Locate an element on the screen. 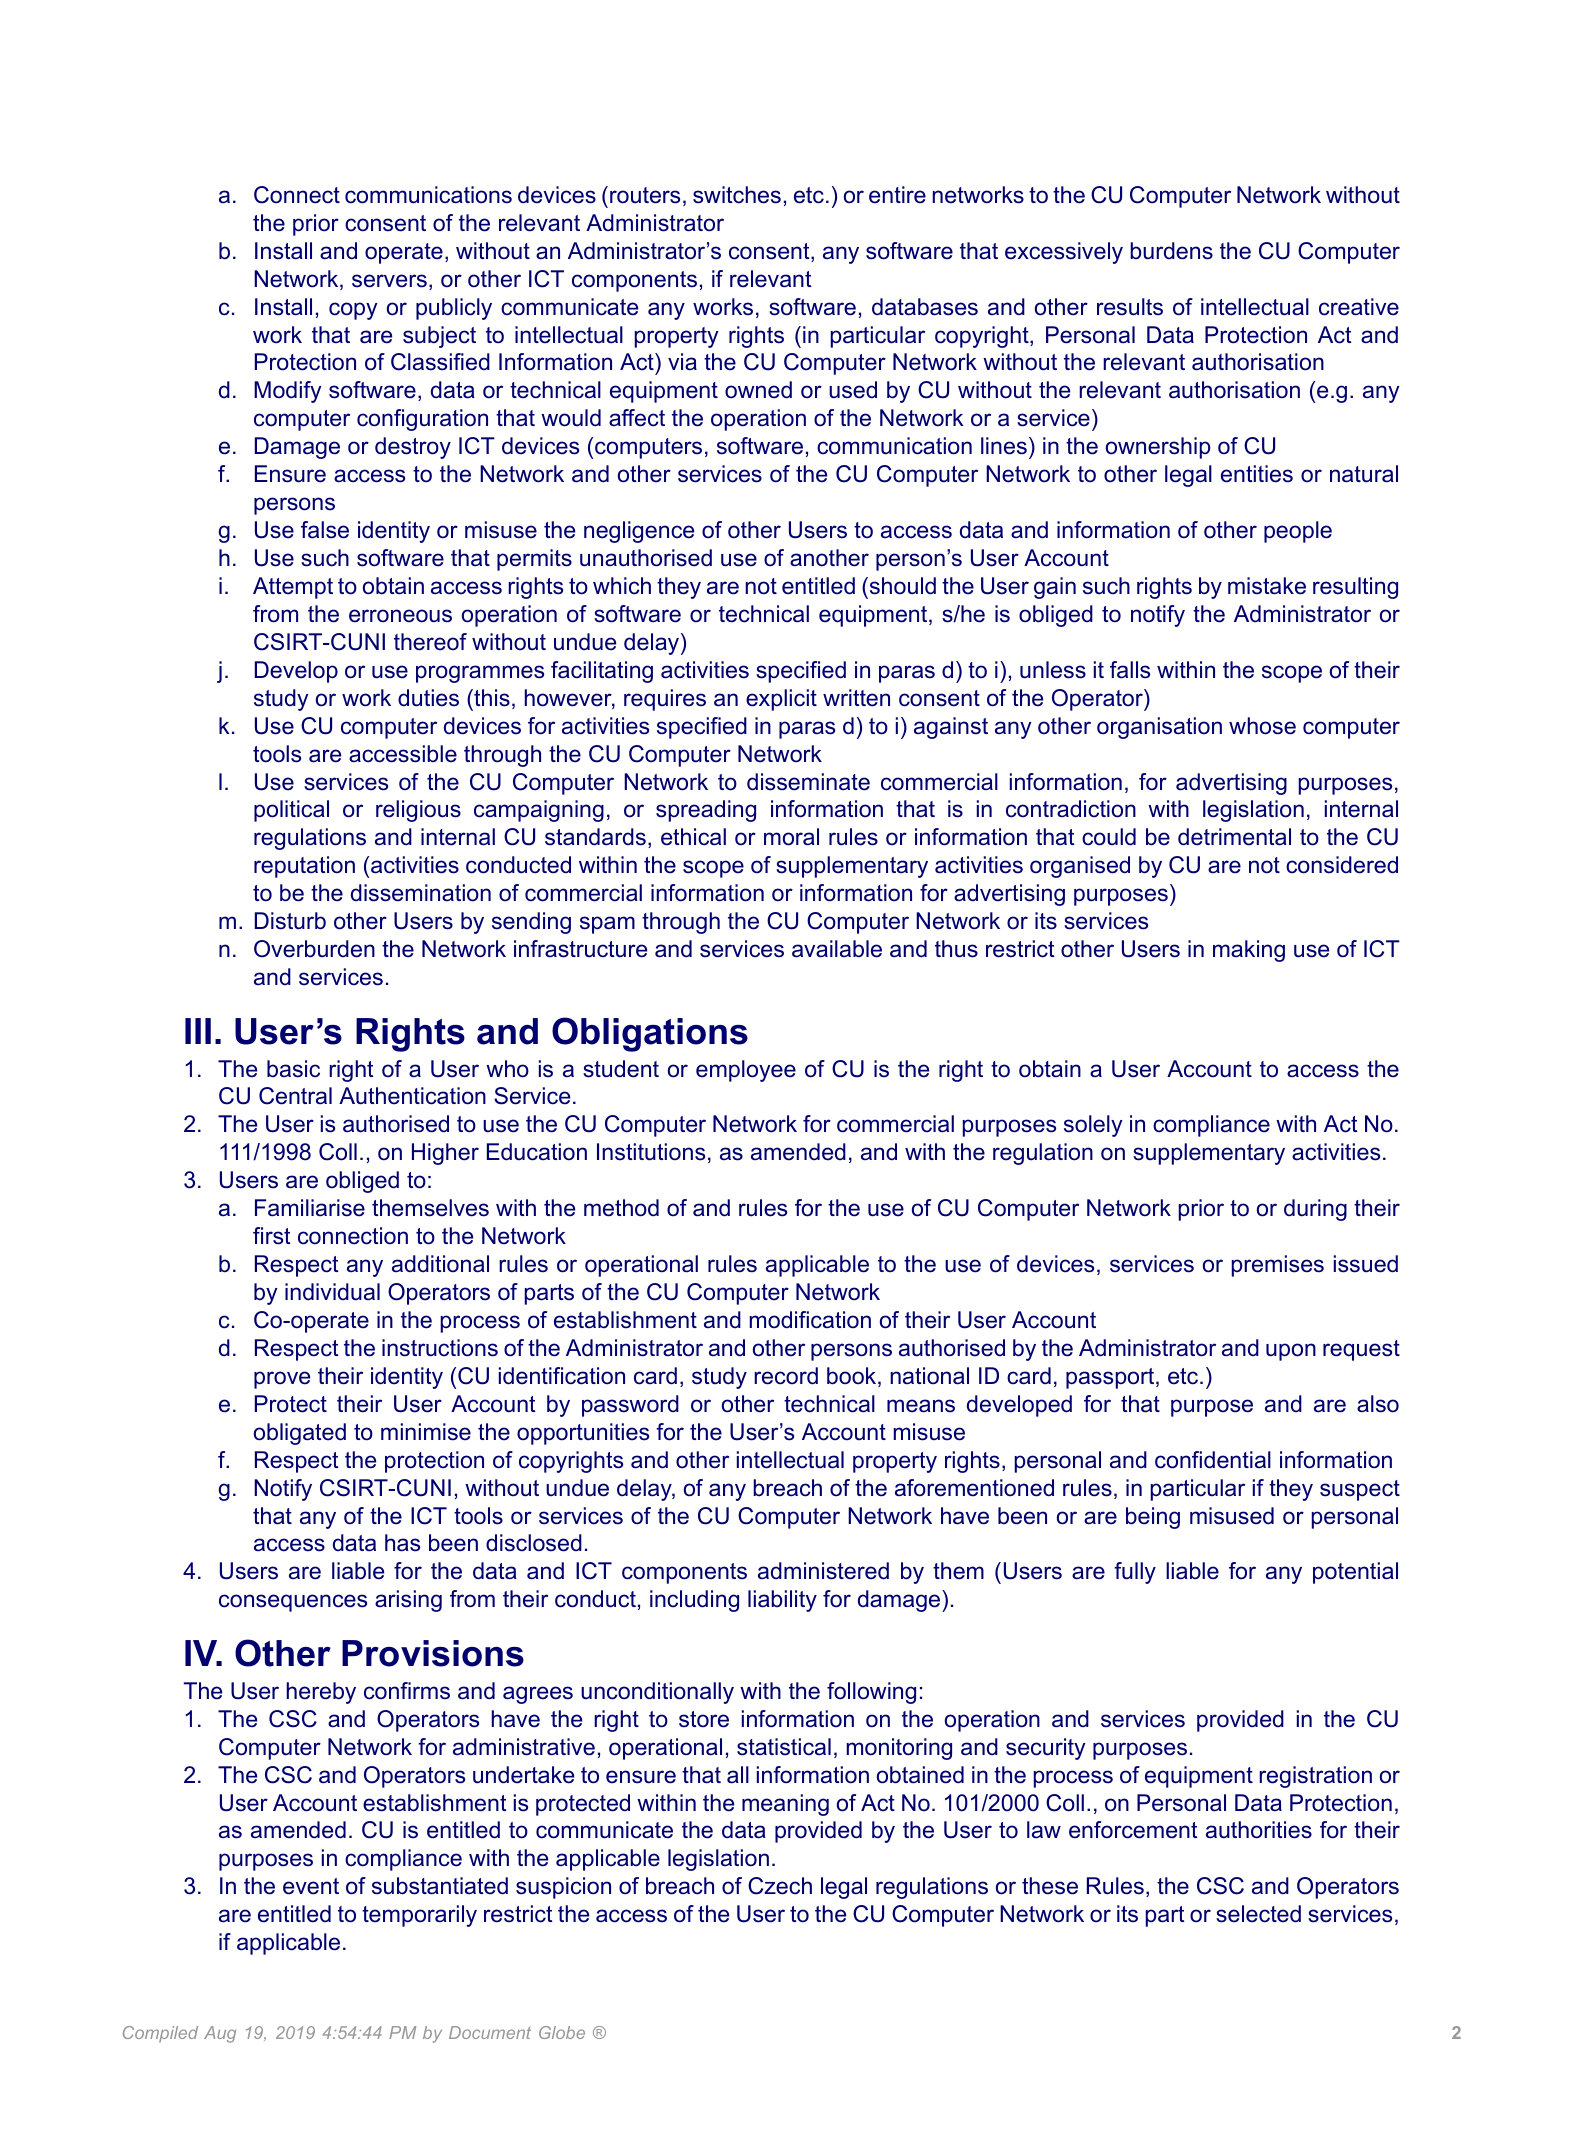  servers is located at coordinates (389, 281).
